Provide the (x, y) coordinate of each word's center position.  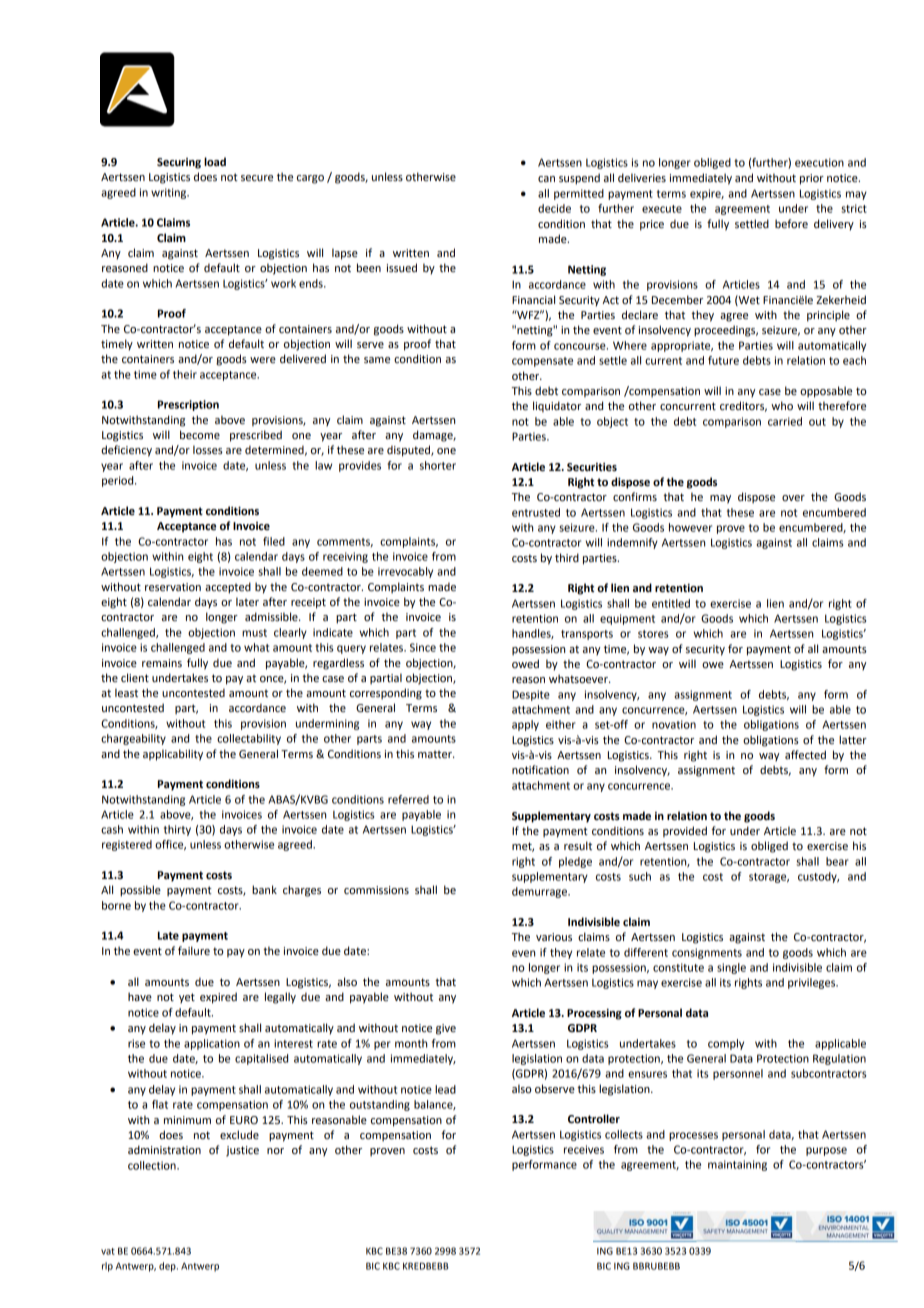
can (546, 179)
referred (408, 799)
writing (170, 193)
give (446, 1029)
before (791, 224)
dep (168, 1267)
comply (726, 1044)
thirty (177, 830)
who (782, 405)
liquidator (557, 406)
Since (423, 647)
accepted (228, 588)
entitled (671, 603)
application (212, 1044)
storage (769, 878)
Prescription (188, 405)
